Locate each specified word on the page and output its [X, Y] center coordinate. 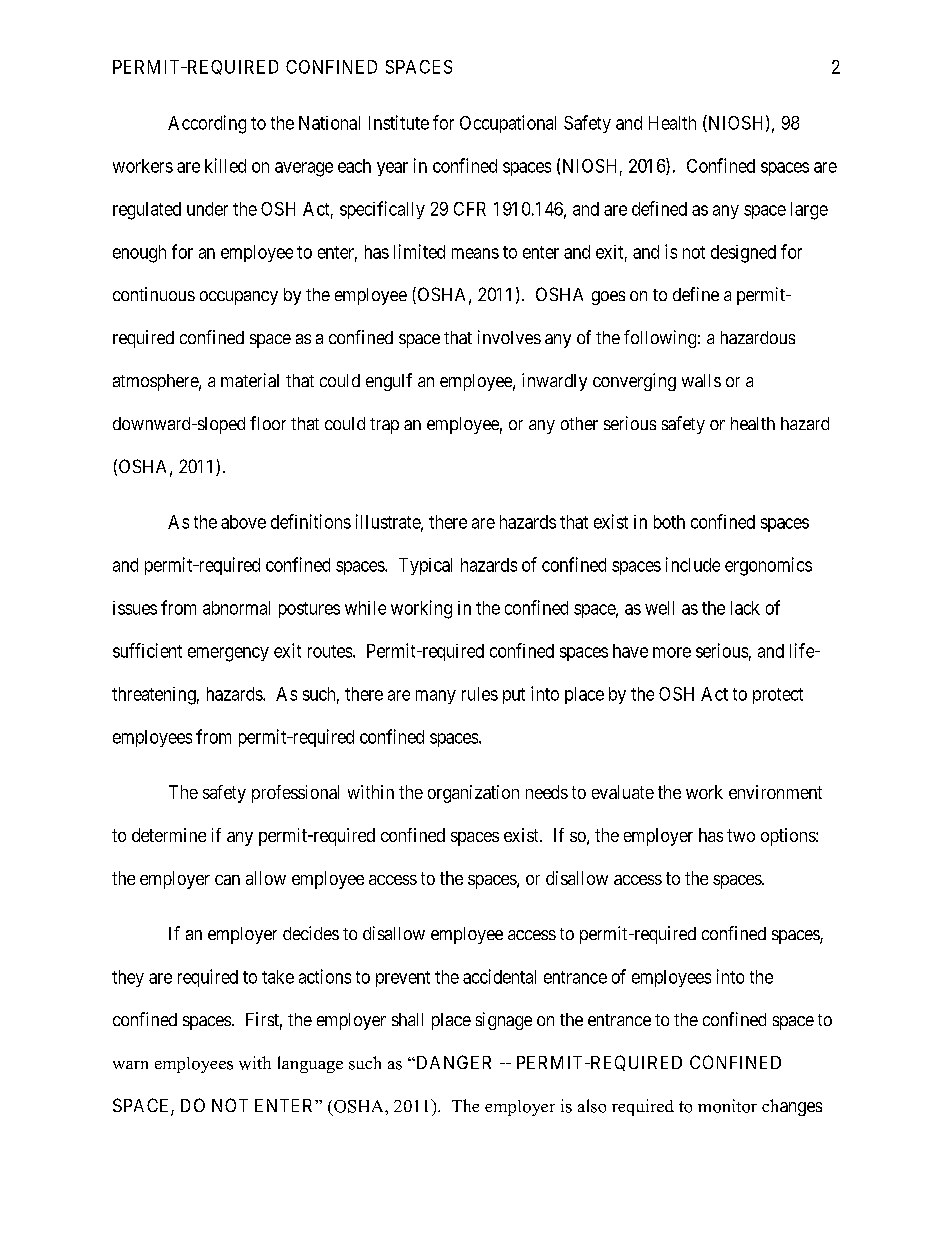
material [250, 380]
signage [504, 1021]
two [741, 835]
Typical [425, 566]
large [809, 211]
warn [130, 1065]
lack [745, 608]
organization [473, 794]
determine [169, 835]
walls [701, 380]
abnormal [236, 608]
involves [509, 337]
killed [225, 165]
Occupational [508, 124]
